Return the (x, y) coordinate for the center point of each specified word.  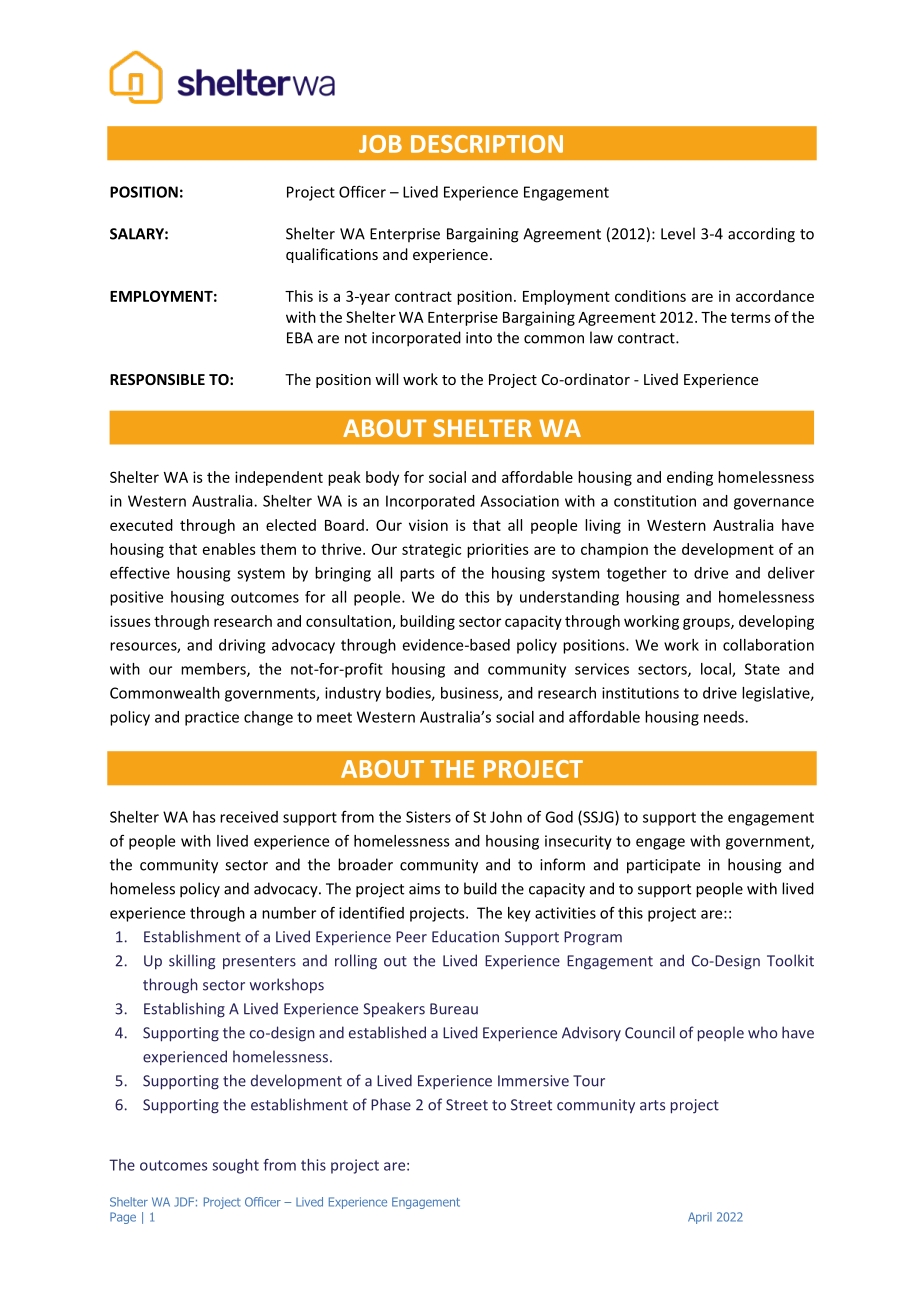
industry (353, 694)
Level (678, 233)
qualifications (332, 255)
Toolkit (790, 960)
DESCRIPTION (487, 144)
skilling (192, 962)
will (386, 379)
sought (235, 1166)
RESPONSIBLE (157, 379)
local (717, 670)
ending (690, 478)
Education (465, 936)
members (214, 670)
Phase (391, 1104)
